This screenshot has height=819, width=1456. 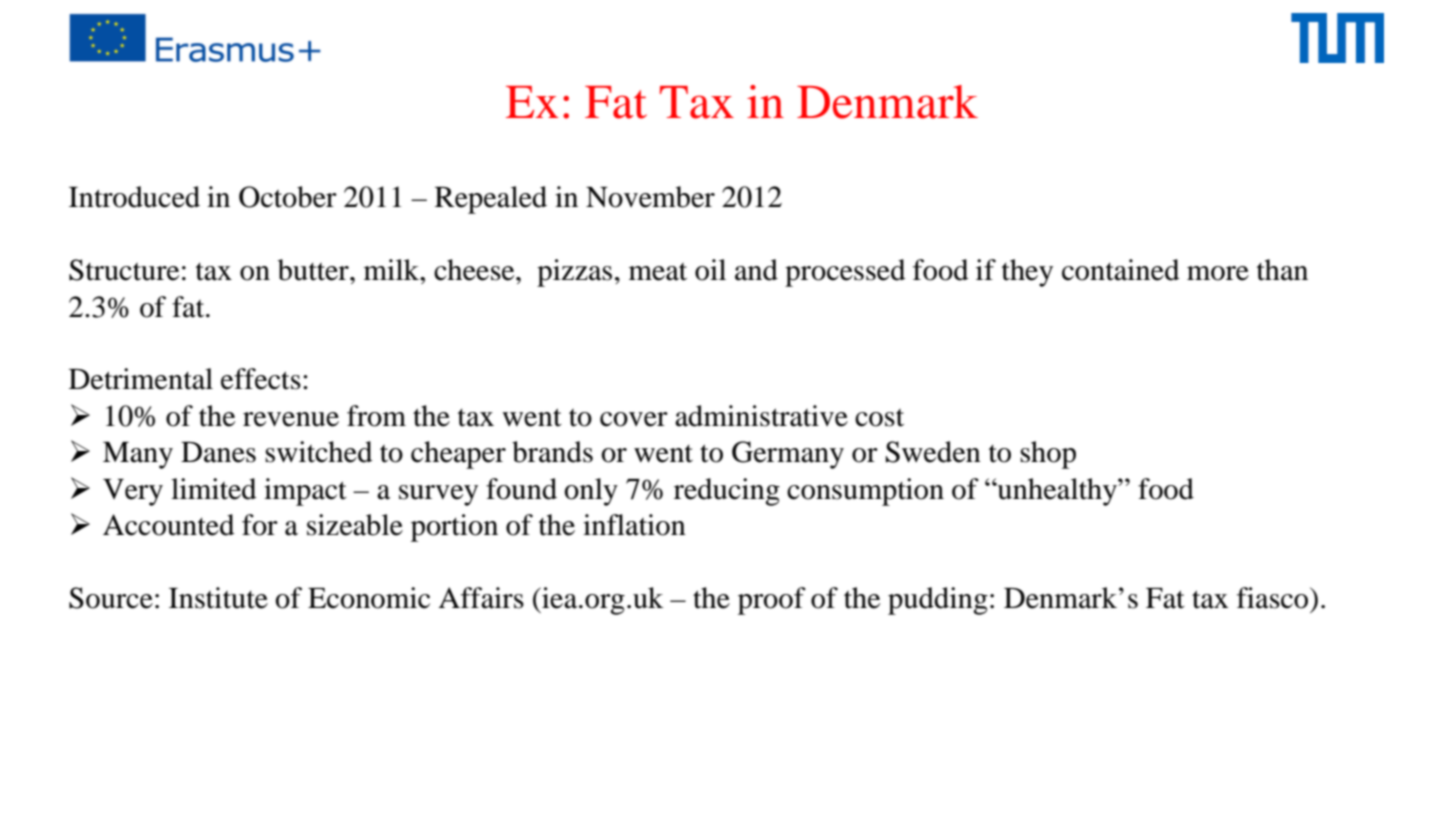 I want to click on fiasco, so click(x=1274, y=598).
